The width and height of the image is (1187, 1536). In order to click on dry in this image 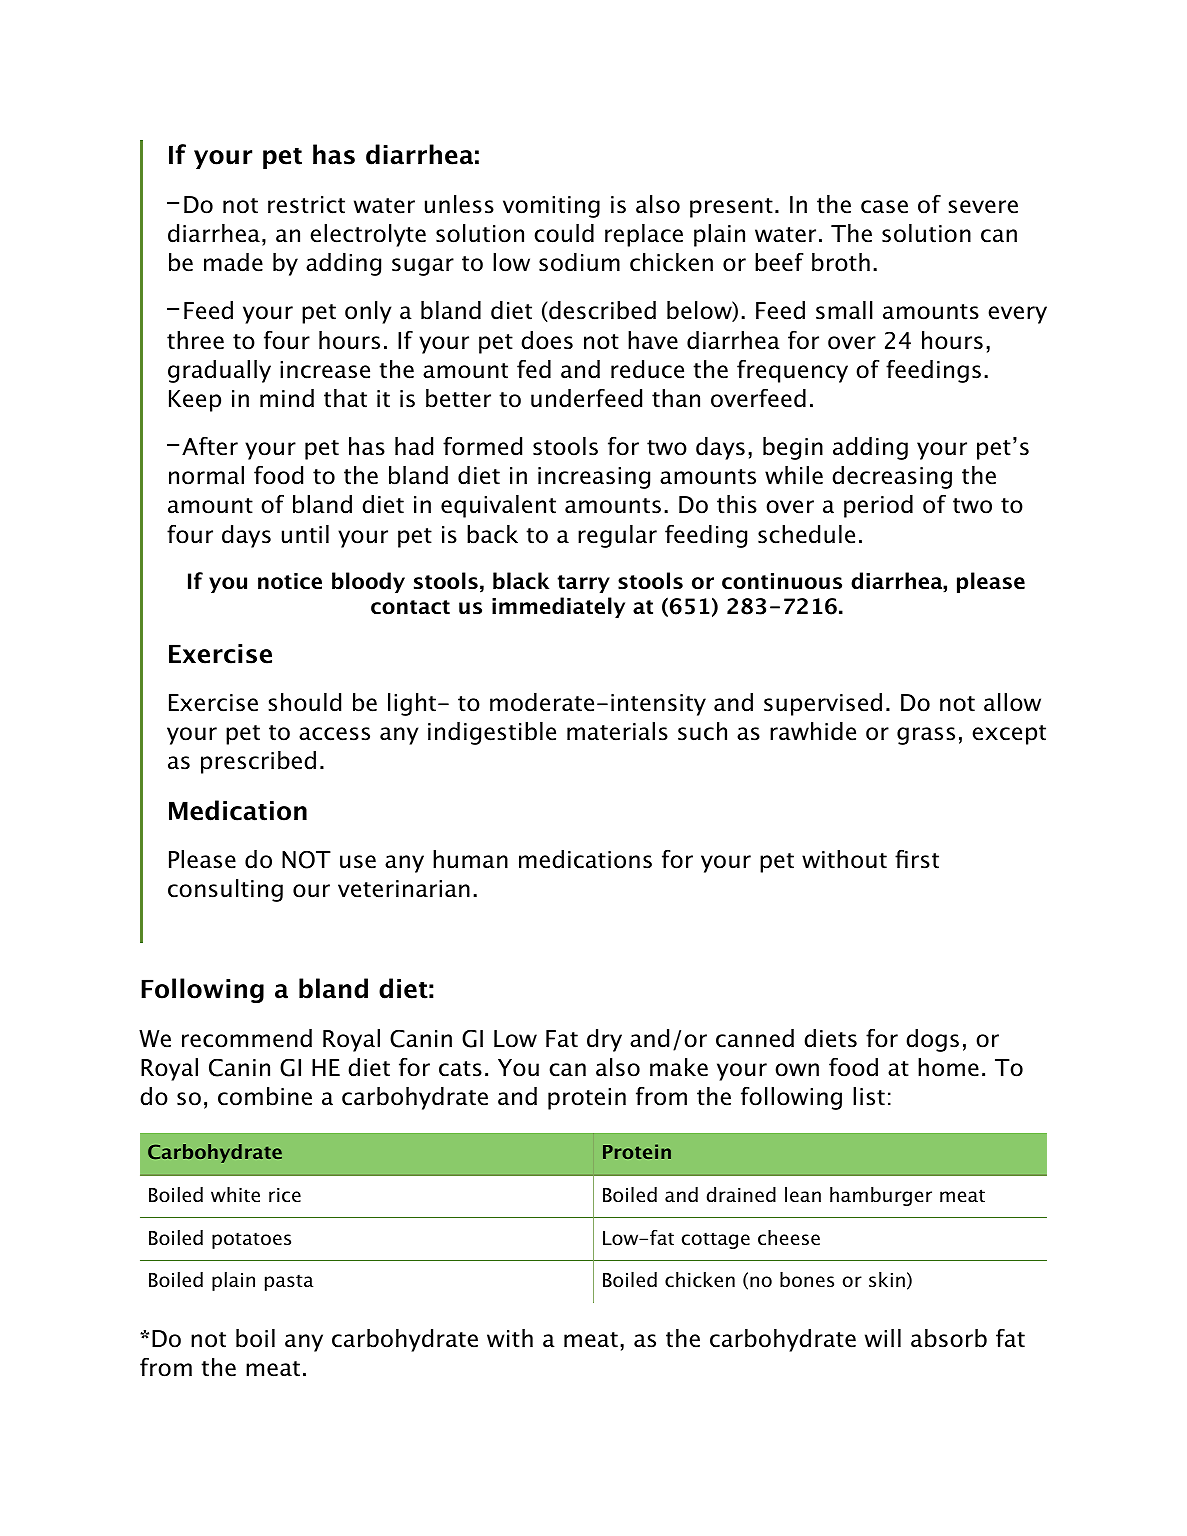, I will do `click(604, 1040)`.
